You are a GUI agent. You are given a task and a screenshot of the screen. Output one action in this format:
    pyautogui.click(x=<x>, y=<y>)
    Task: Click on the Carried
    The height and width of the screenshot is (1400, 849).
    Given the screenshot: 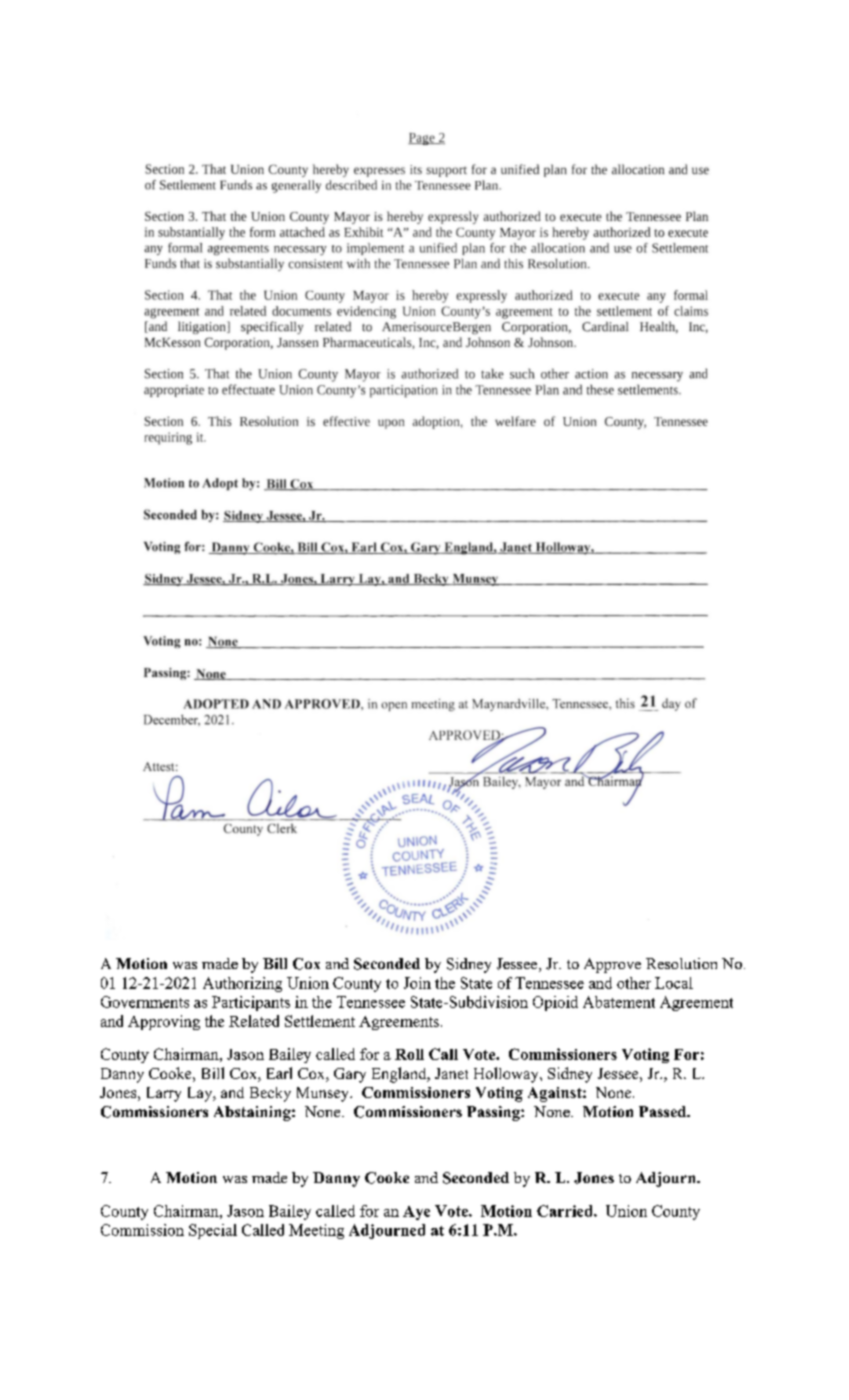 What is the action you would take?
    pyautogui.click(x=566, y=1211)
